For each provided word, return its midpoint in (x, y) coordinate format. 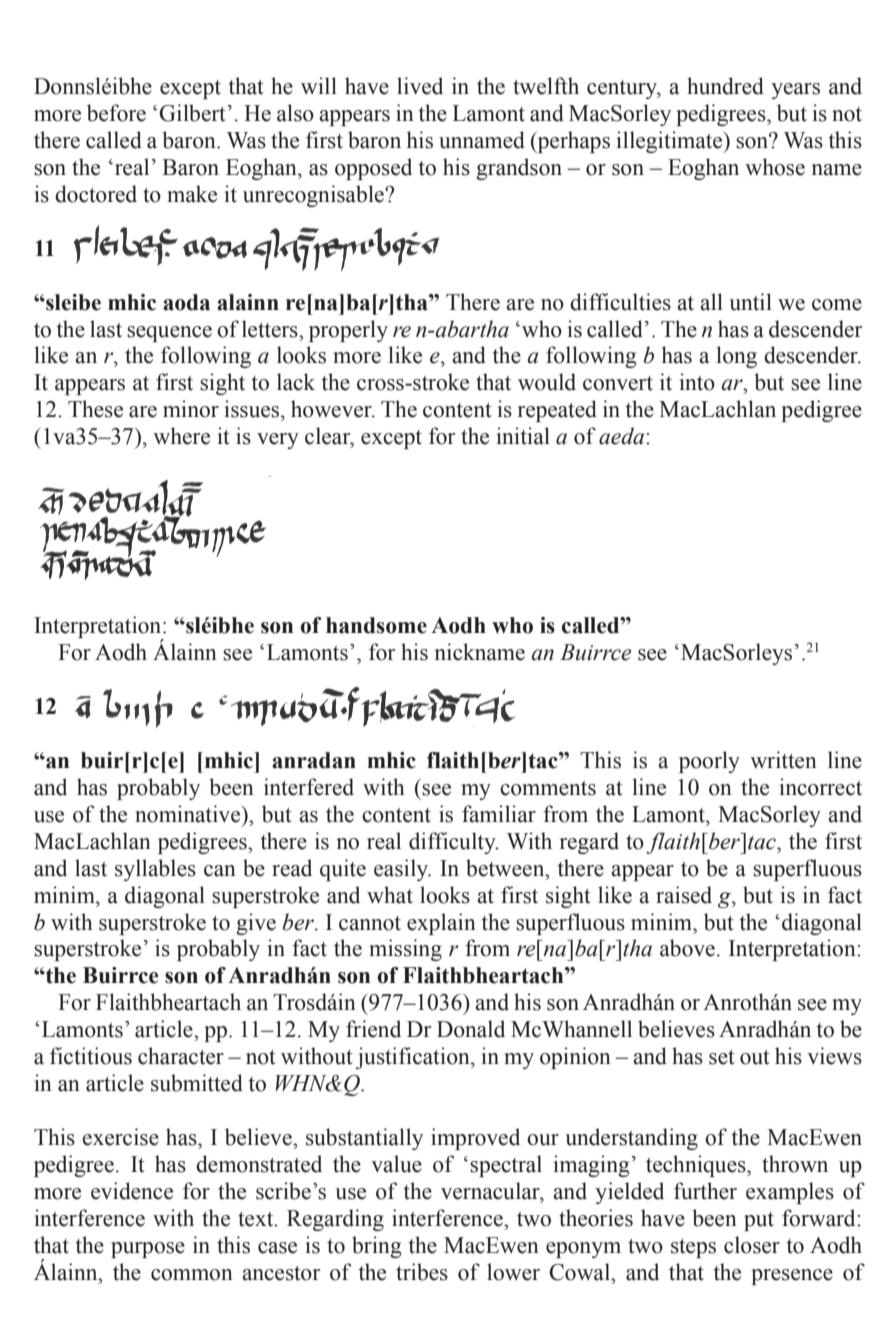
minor (191, 409)
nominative (189, 814)
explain (441, 924)
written (783, 760)
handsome (376, 625)
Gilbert (192, 113)
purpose (148, 1250)
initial (523, 436)
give (256, 924)
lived (420, 86)
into (697, 382)
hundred (725, 86)
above (687, 948)
